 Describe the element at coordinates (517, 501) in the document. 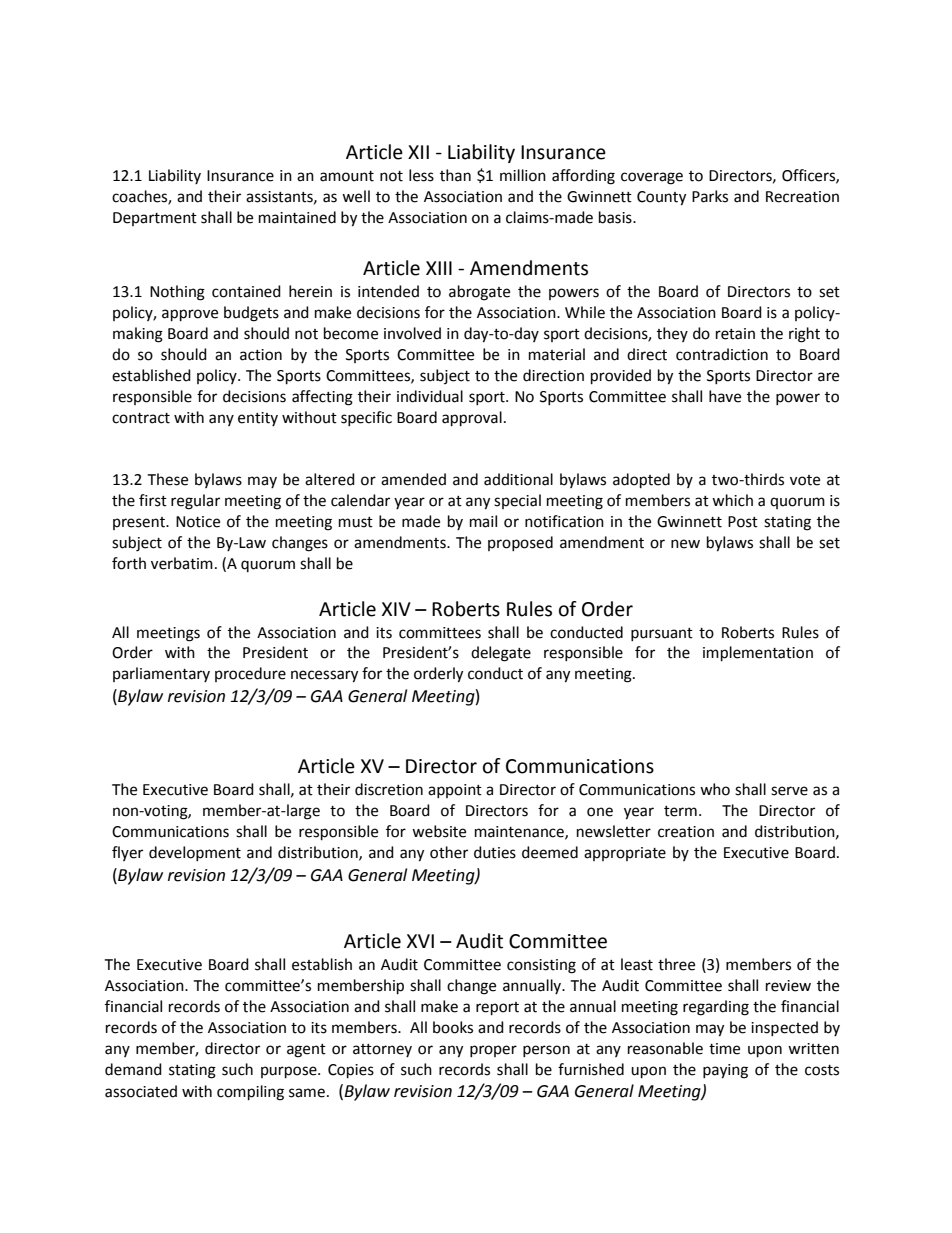

I see `special` at that location.
